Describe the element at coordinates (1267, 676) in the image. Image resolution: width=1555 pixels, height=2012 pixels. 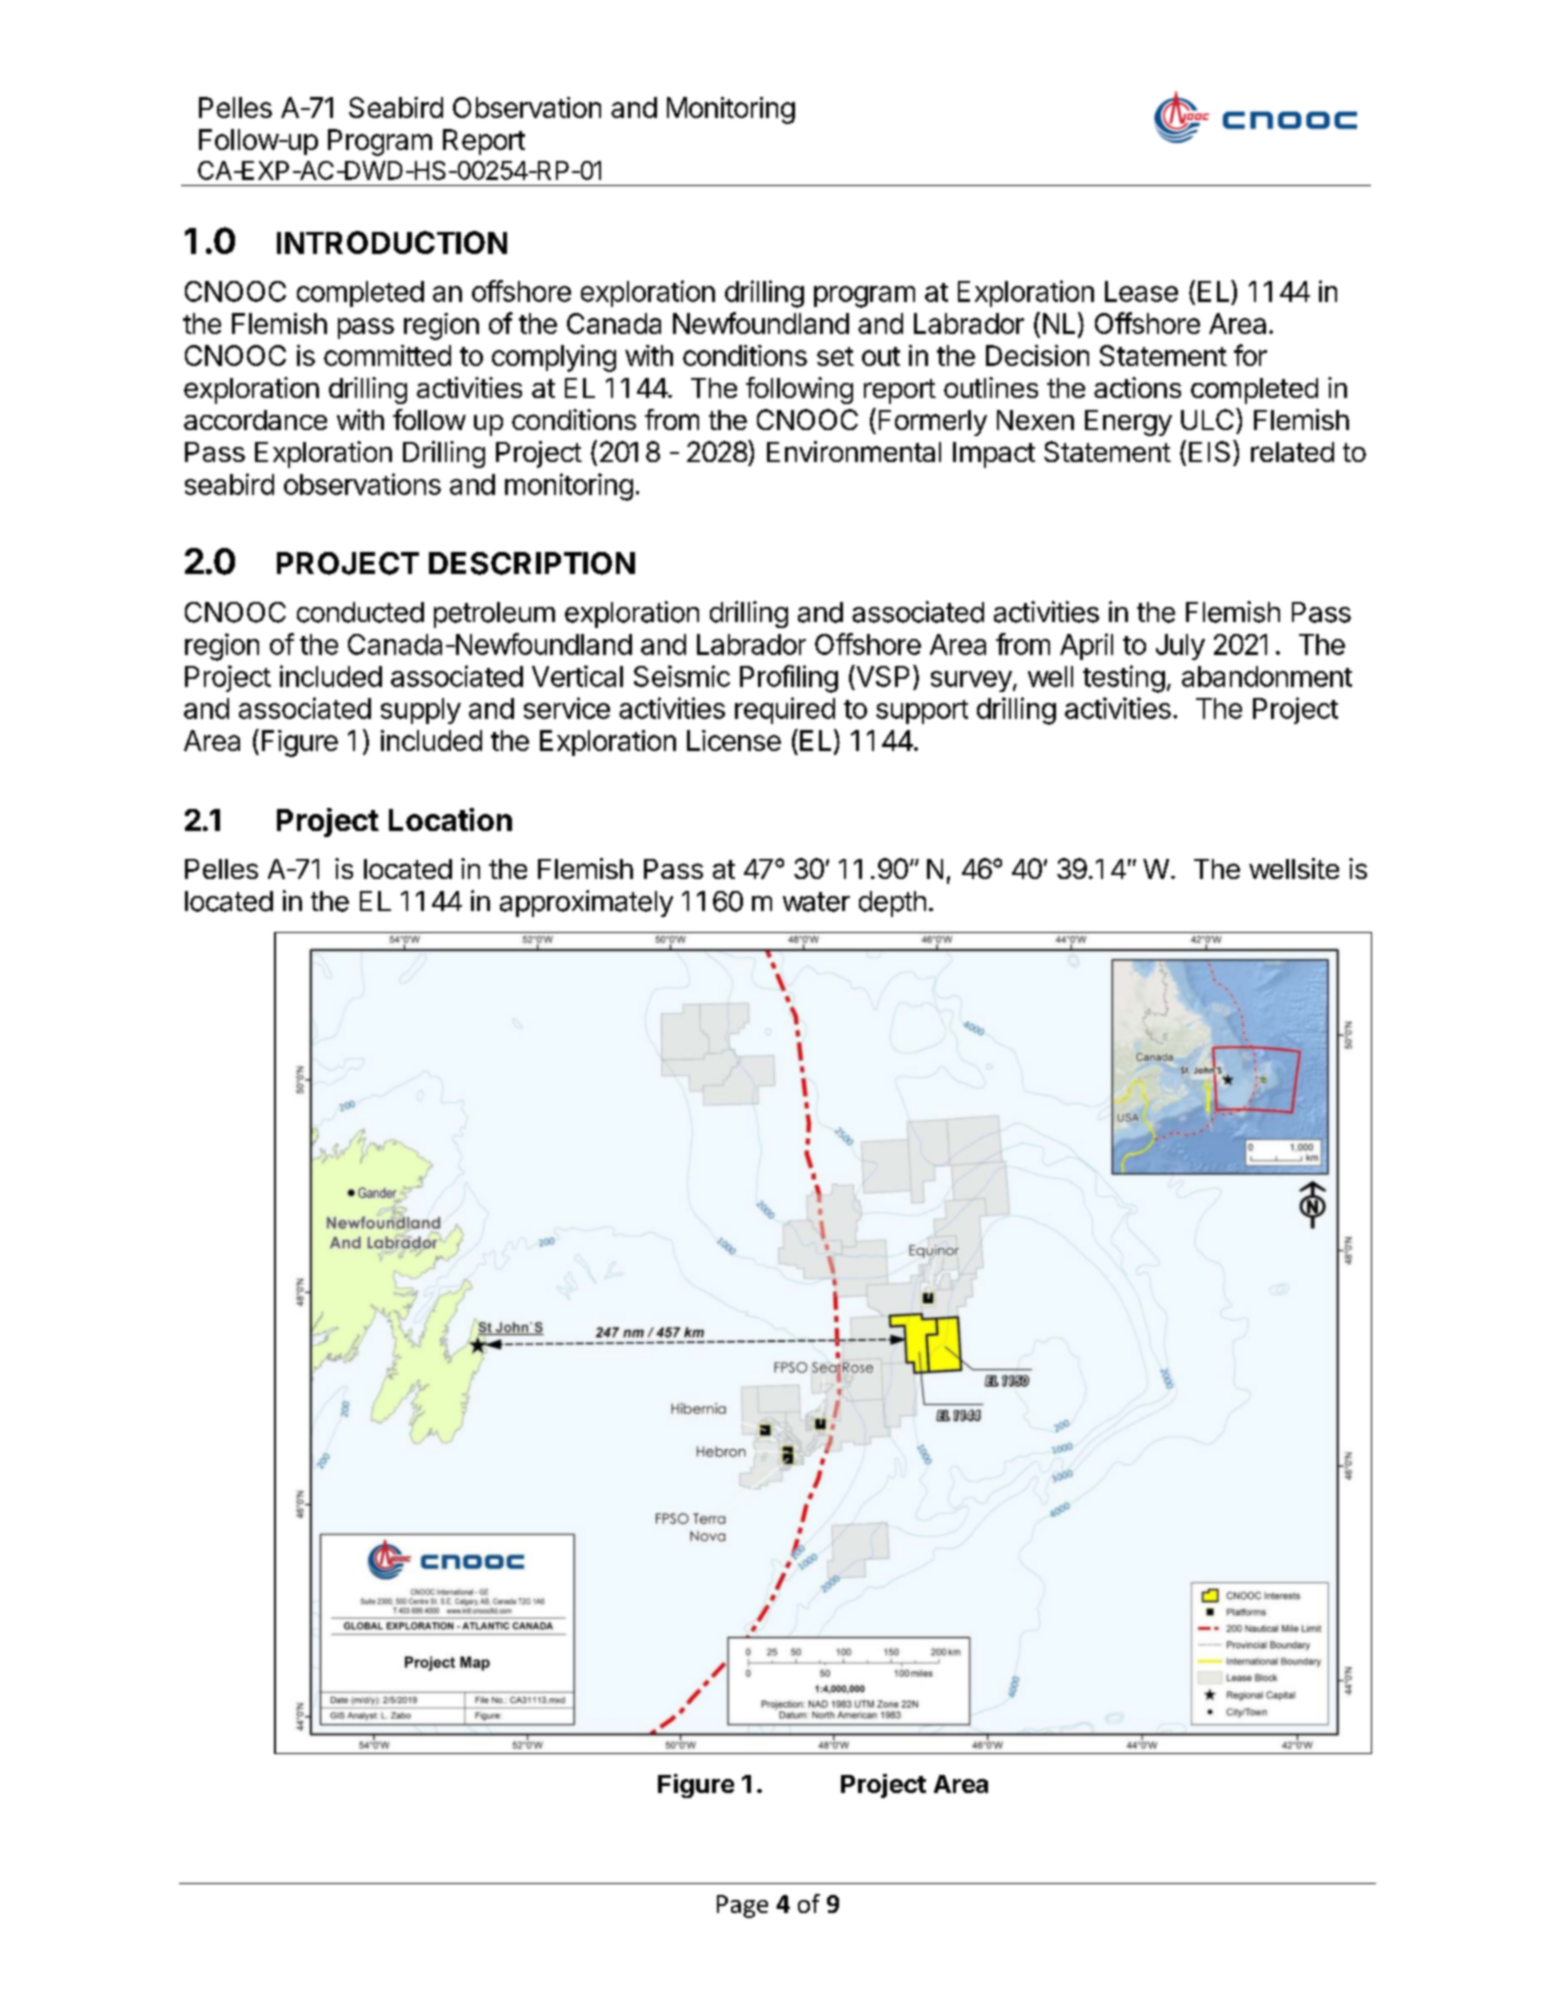
I see `abandonment` at that location.
